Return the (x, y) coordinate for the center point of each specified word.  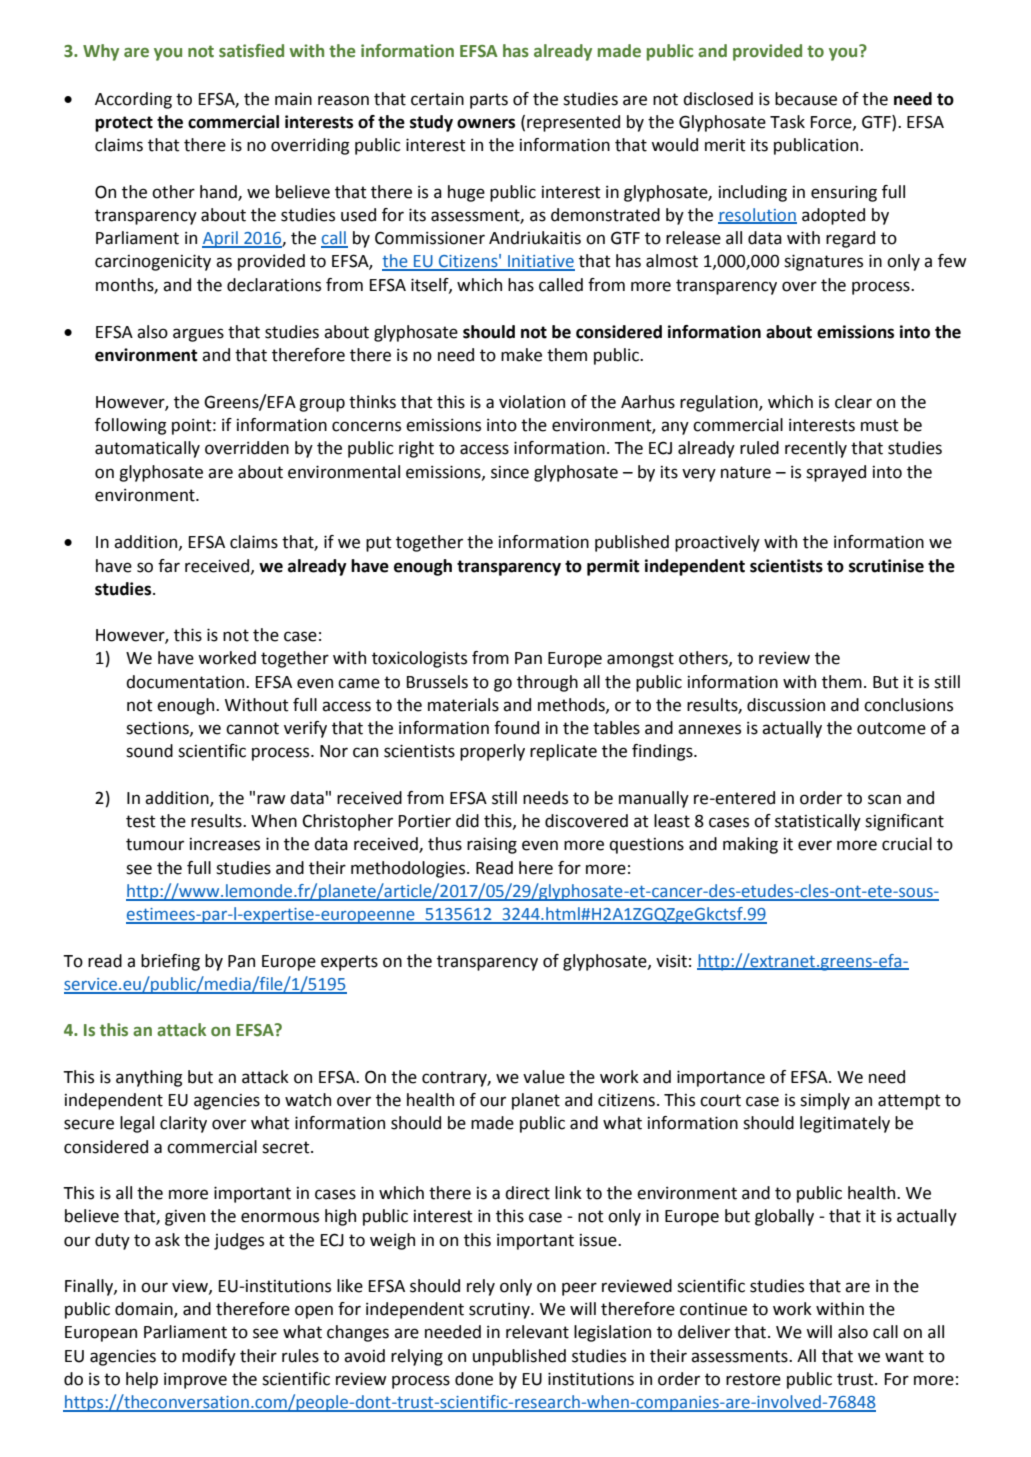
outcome (891, 728)
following (130, 426)
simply (825, 1101)
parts (489, 101)
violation (532, 402)
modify (209, 1357)
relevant (537, 1332)
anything (149, 1078)
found (516, 728)
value (544, 1077)
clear (853, 402)
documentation (186, 682)
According (133, 100)
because (806, 99)
